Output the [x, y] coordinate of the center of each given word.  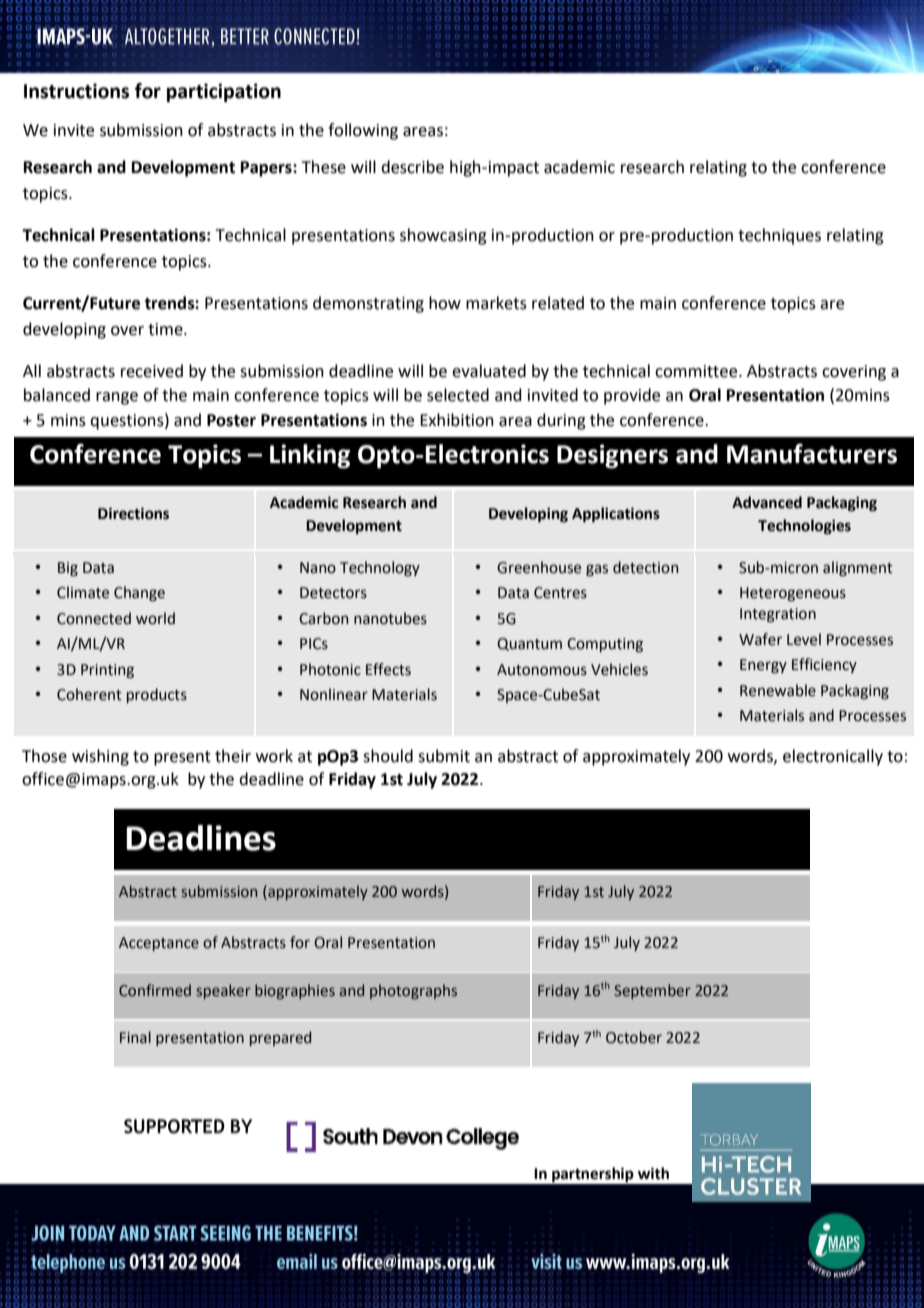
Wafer [760, 639]
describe [412, 167]
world [155, 618]
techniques [779, 236]
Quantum [529, 644]
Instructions [76, 91]
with [653, 1173]
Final [135, 1037]
